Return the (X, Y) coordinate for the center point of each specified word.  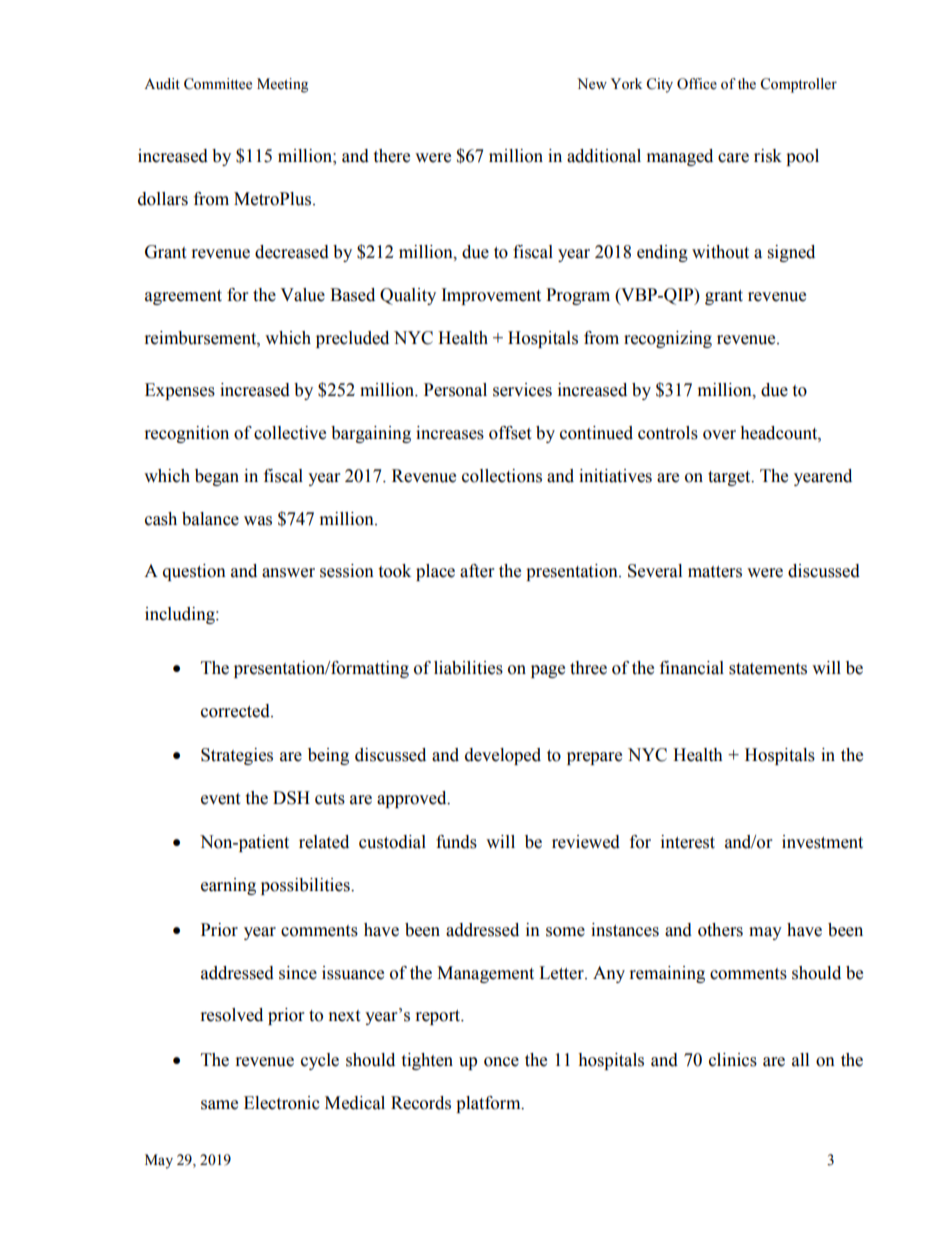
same (219, 1105)
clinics (733, 1060)
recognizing (668, 339)
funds (456, 842)
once (501, 1062)
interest (688, 842)
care (733, 158)
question (194, 572)
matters (715, 572)
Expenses (180, 391)
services (522, 390)
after (477, 571)
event (220, 799)
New (592, 84)
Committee (218, 84)
